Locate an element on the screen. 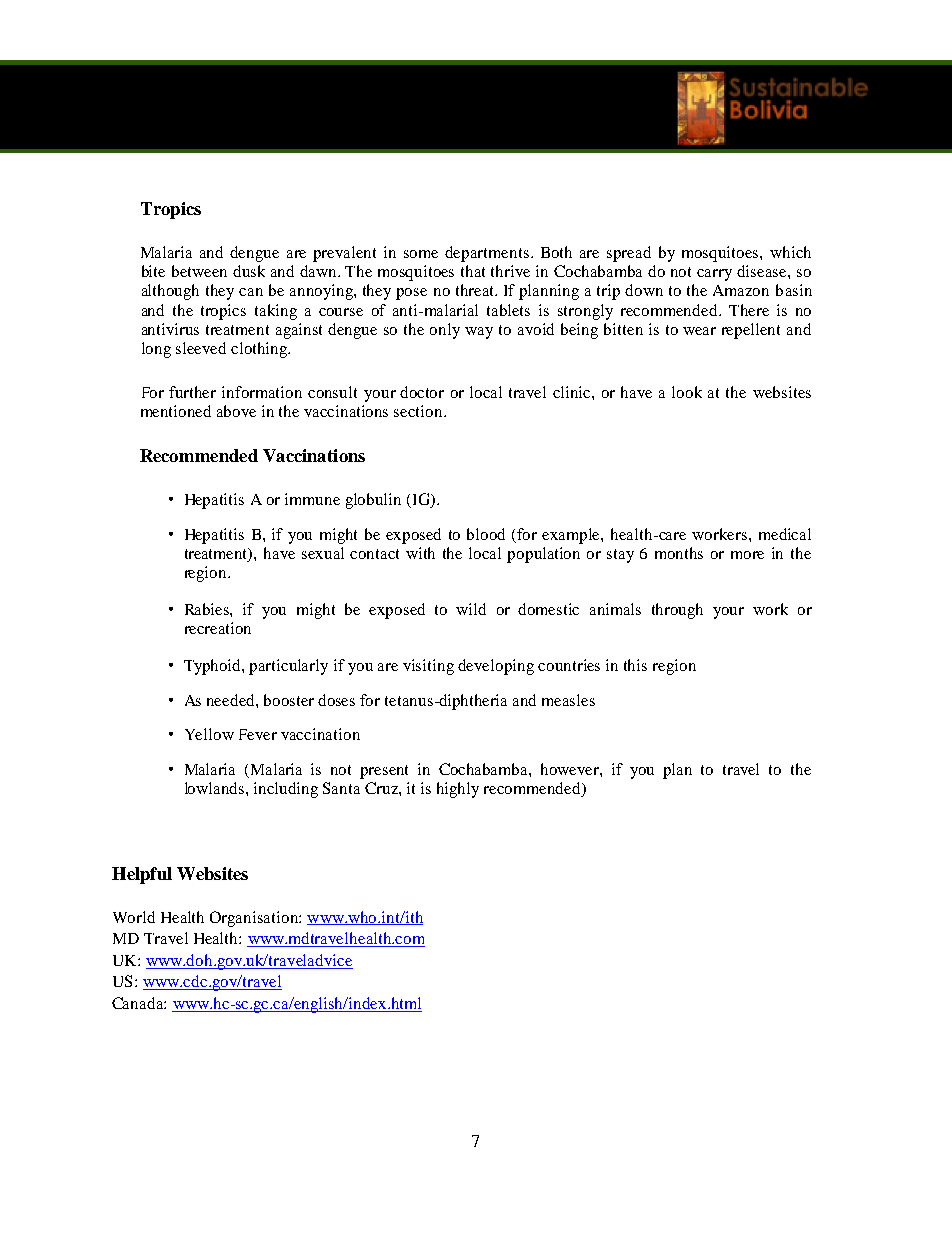 Image resolution: width=952 pixels, height=1233 pixels. developing is located at coordinates (496, 667).
